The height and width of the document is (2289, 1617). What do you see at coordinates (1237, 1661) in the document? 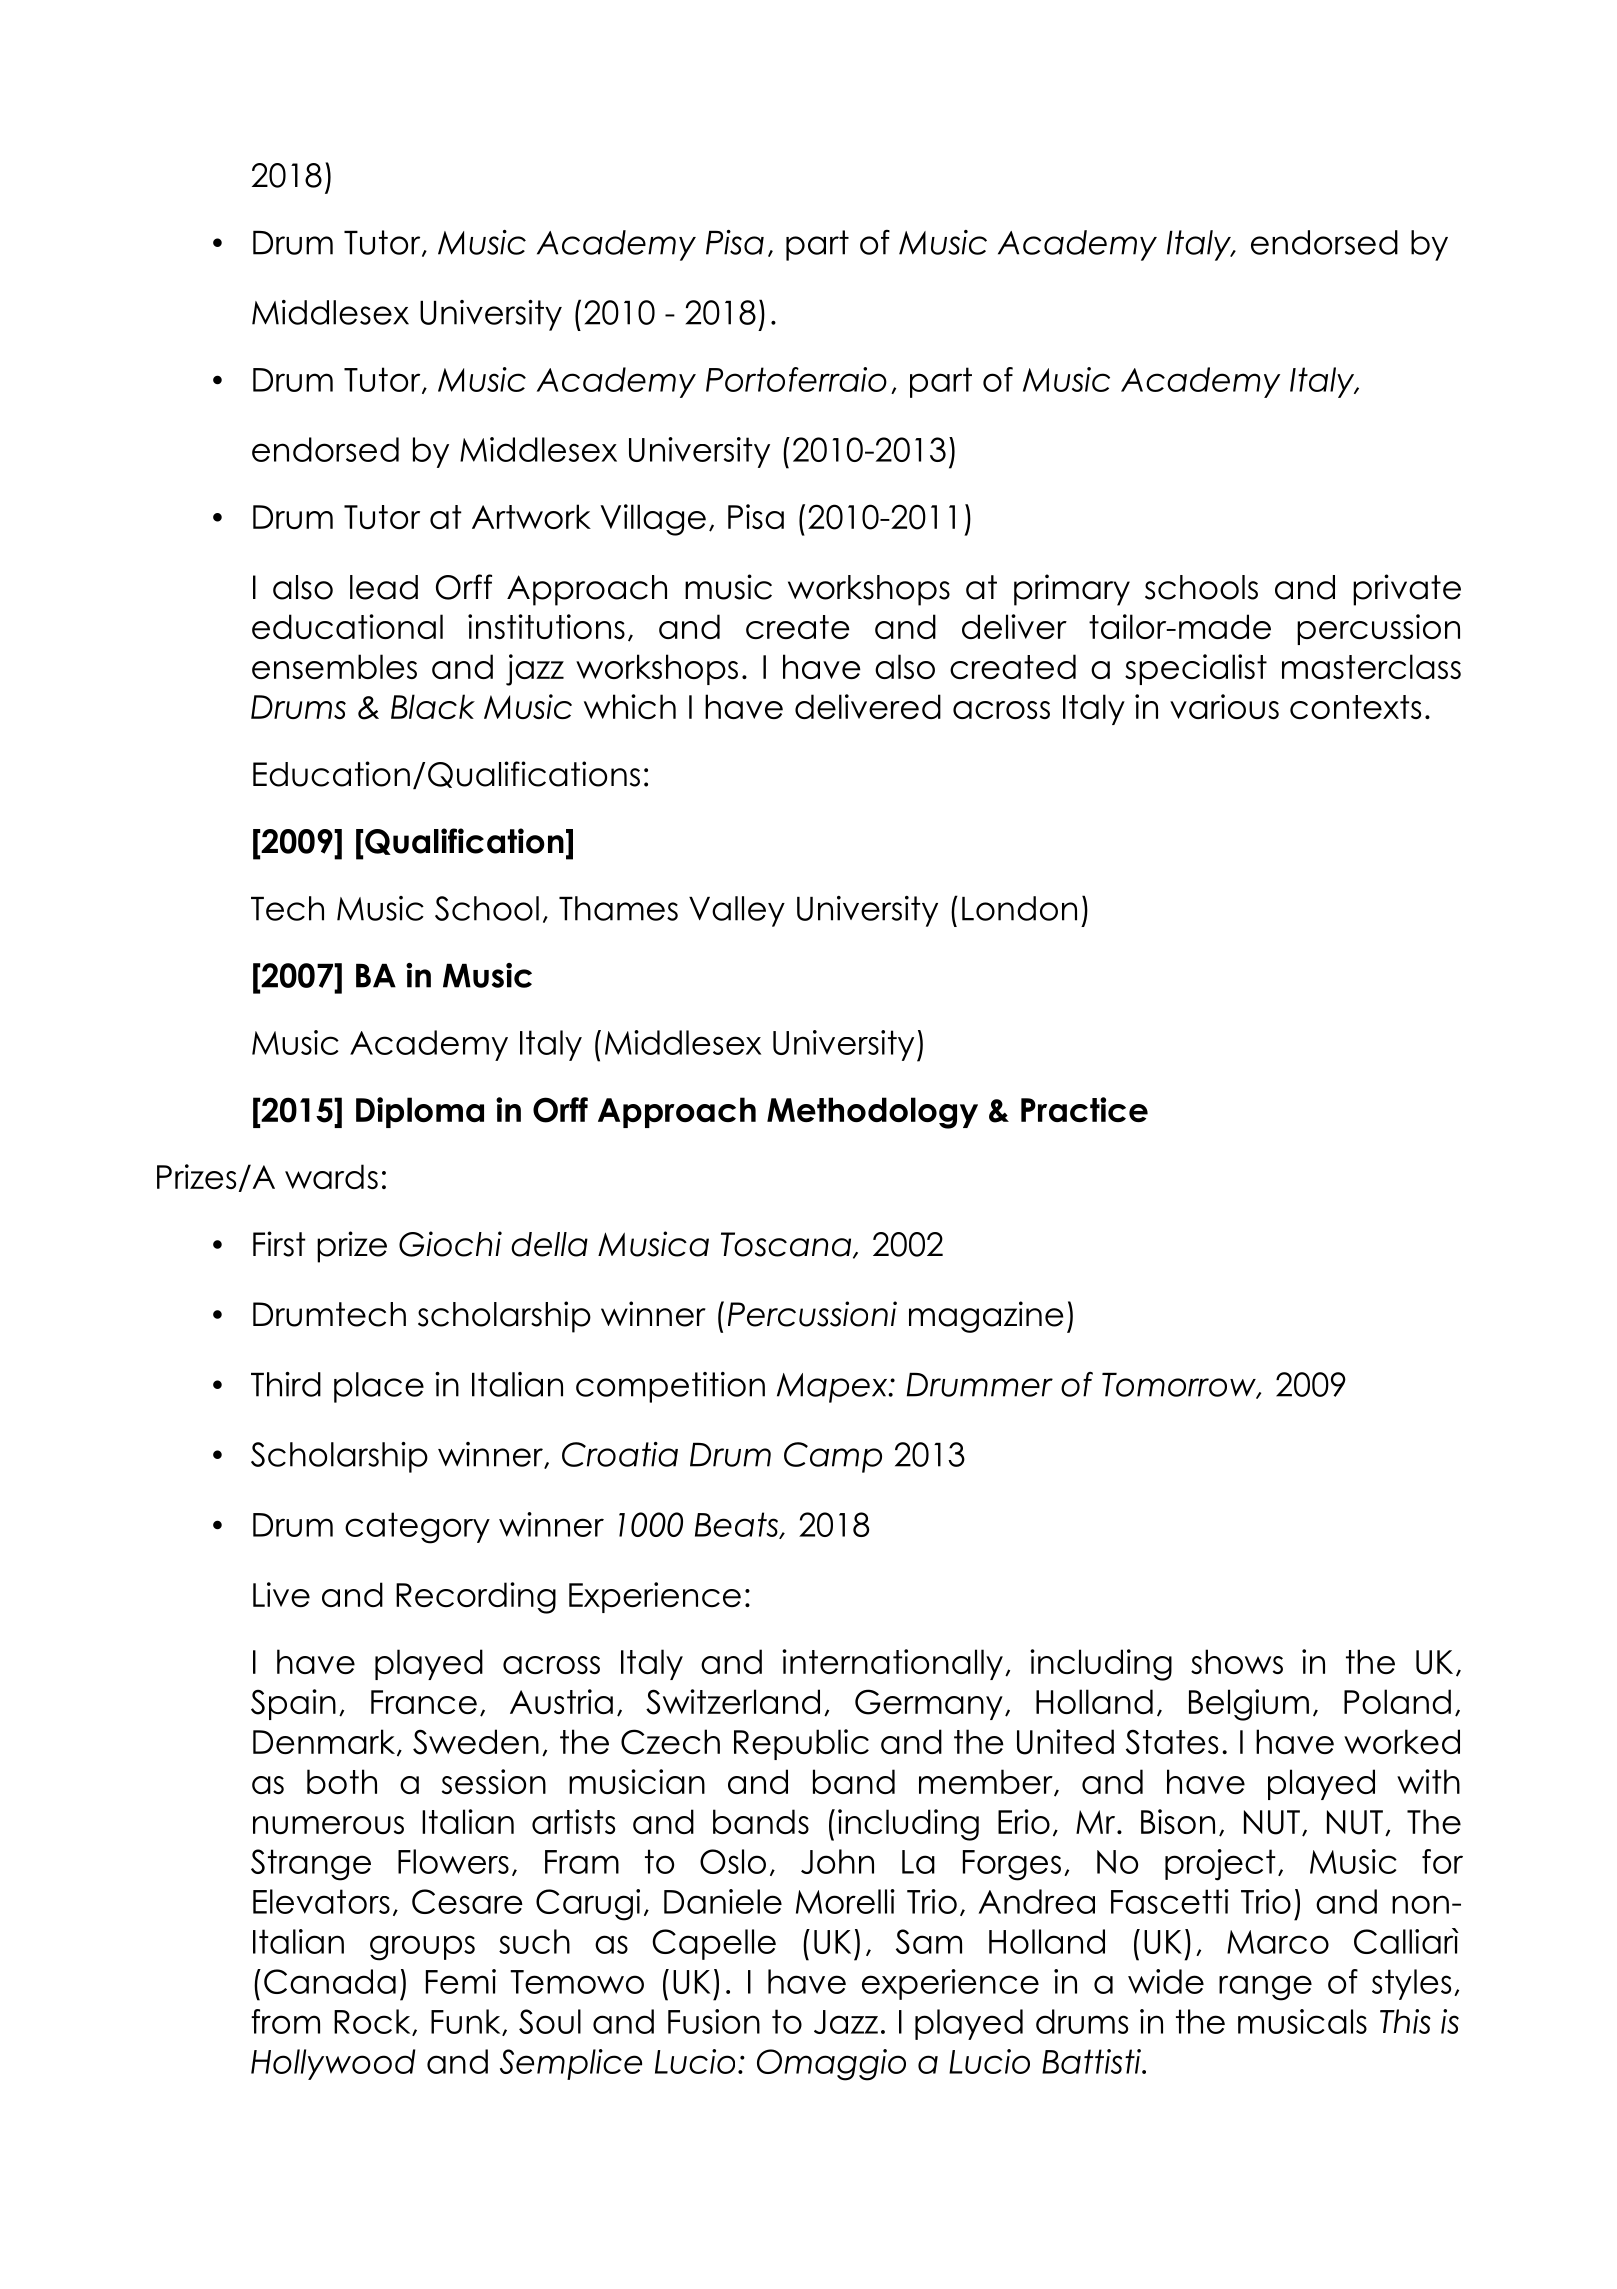
I see `shows` at bounding box center [1237, 1661].
